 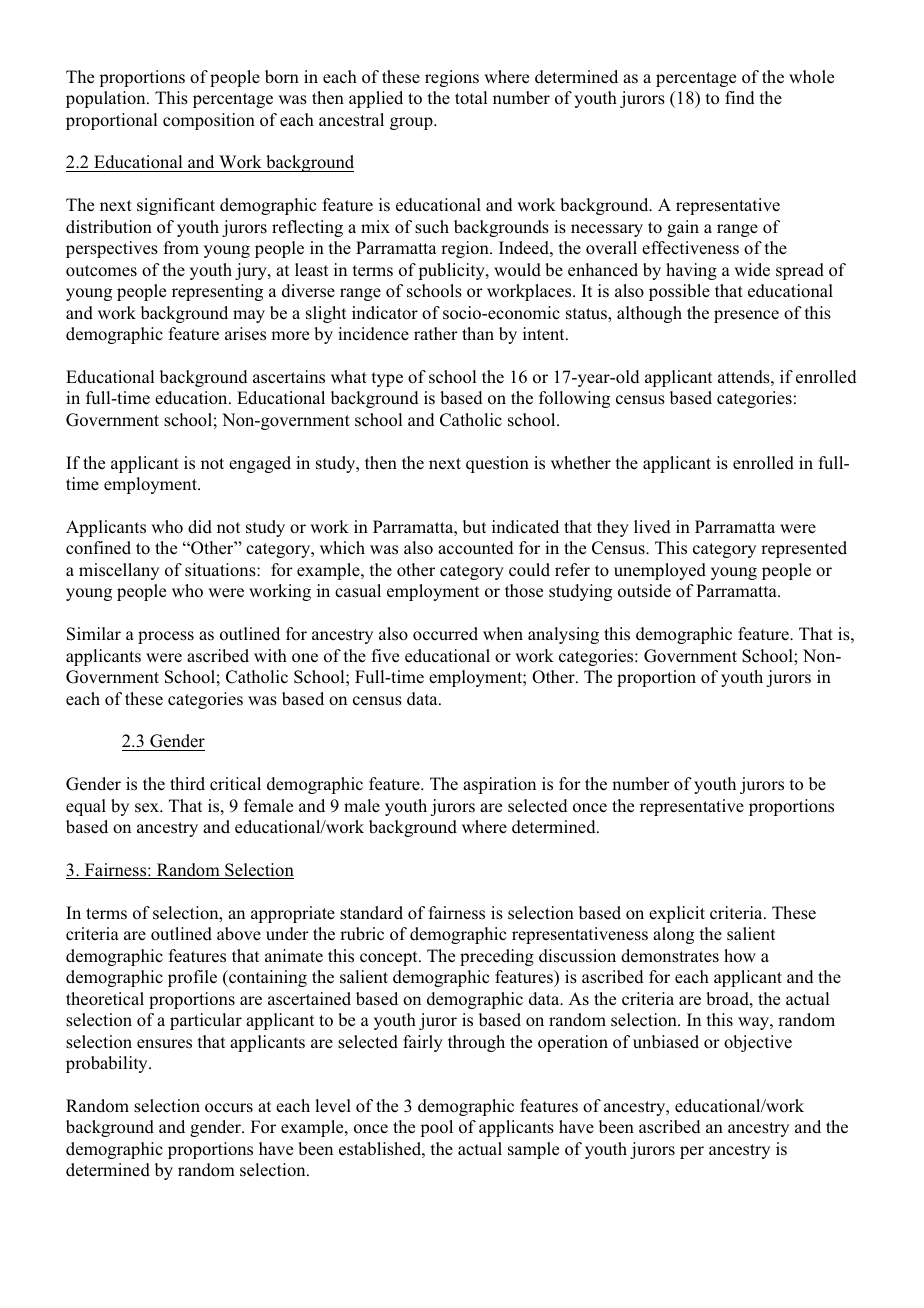 What do you see at coordinates (209, 121) in the document?
I see `composition` at bounding box center [209, 121].
